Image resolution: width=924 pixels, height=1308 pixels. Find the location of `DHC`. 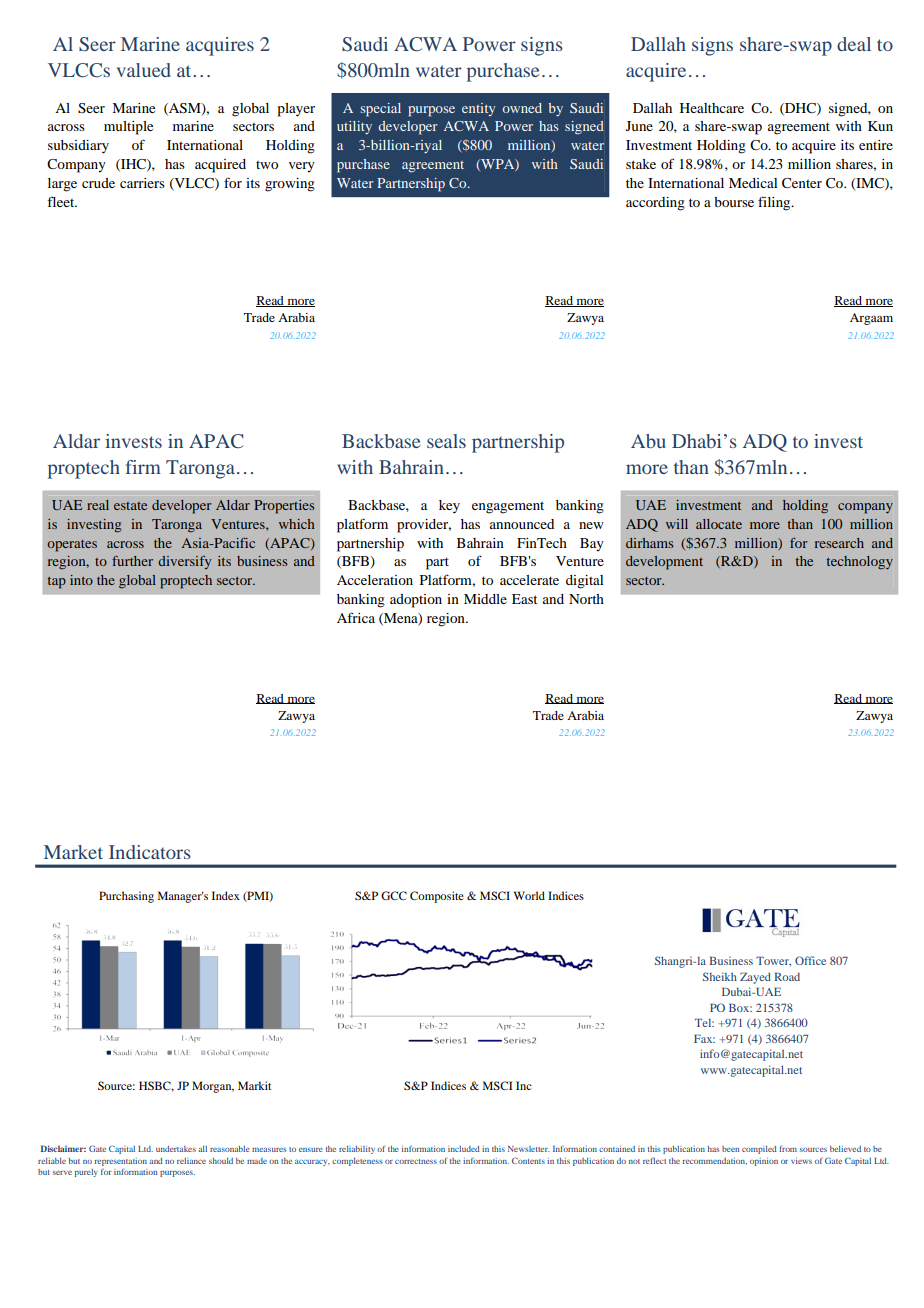

DHC is located at coordinates (800, 109).
